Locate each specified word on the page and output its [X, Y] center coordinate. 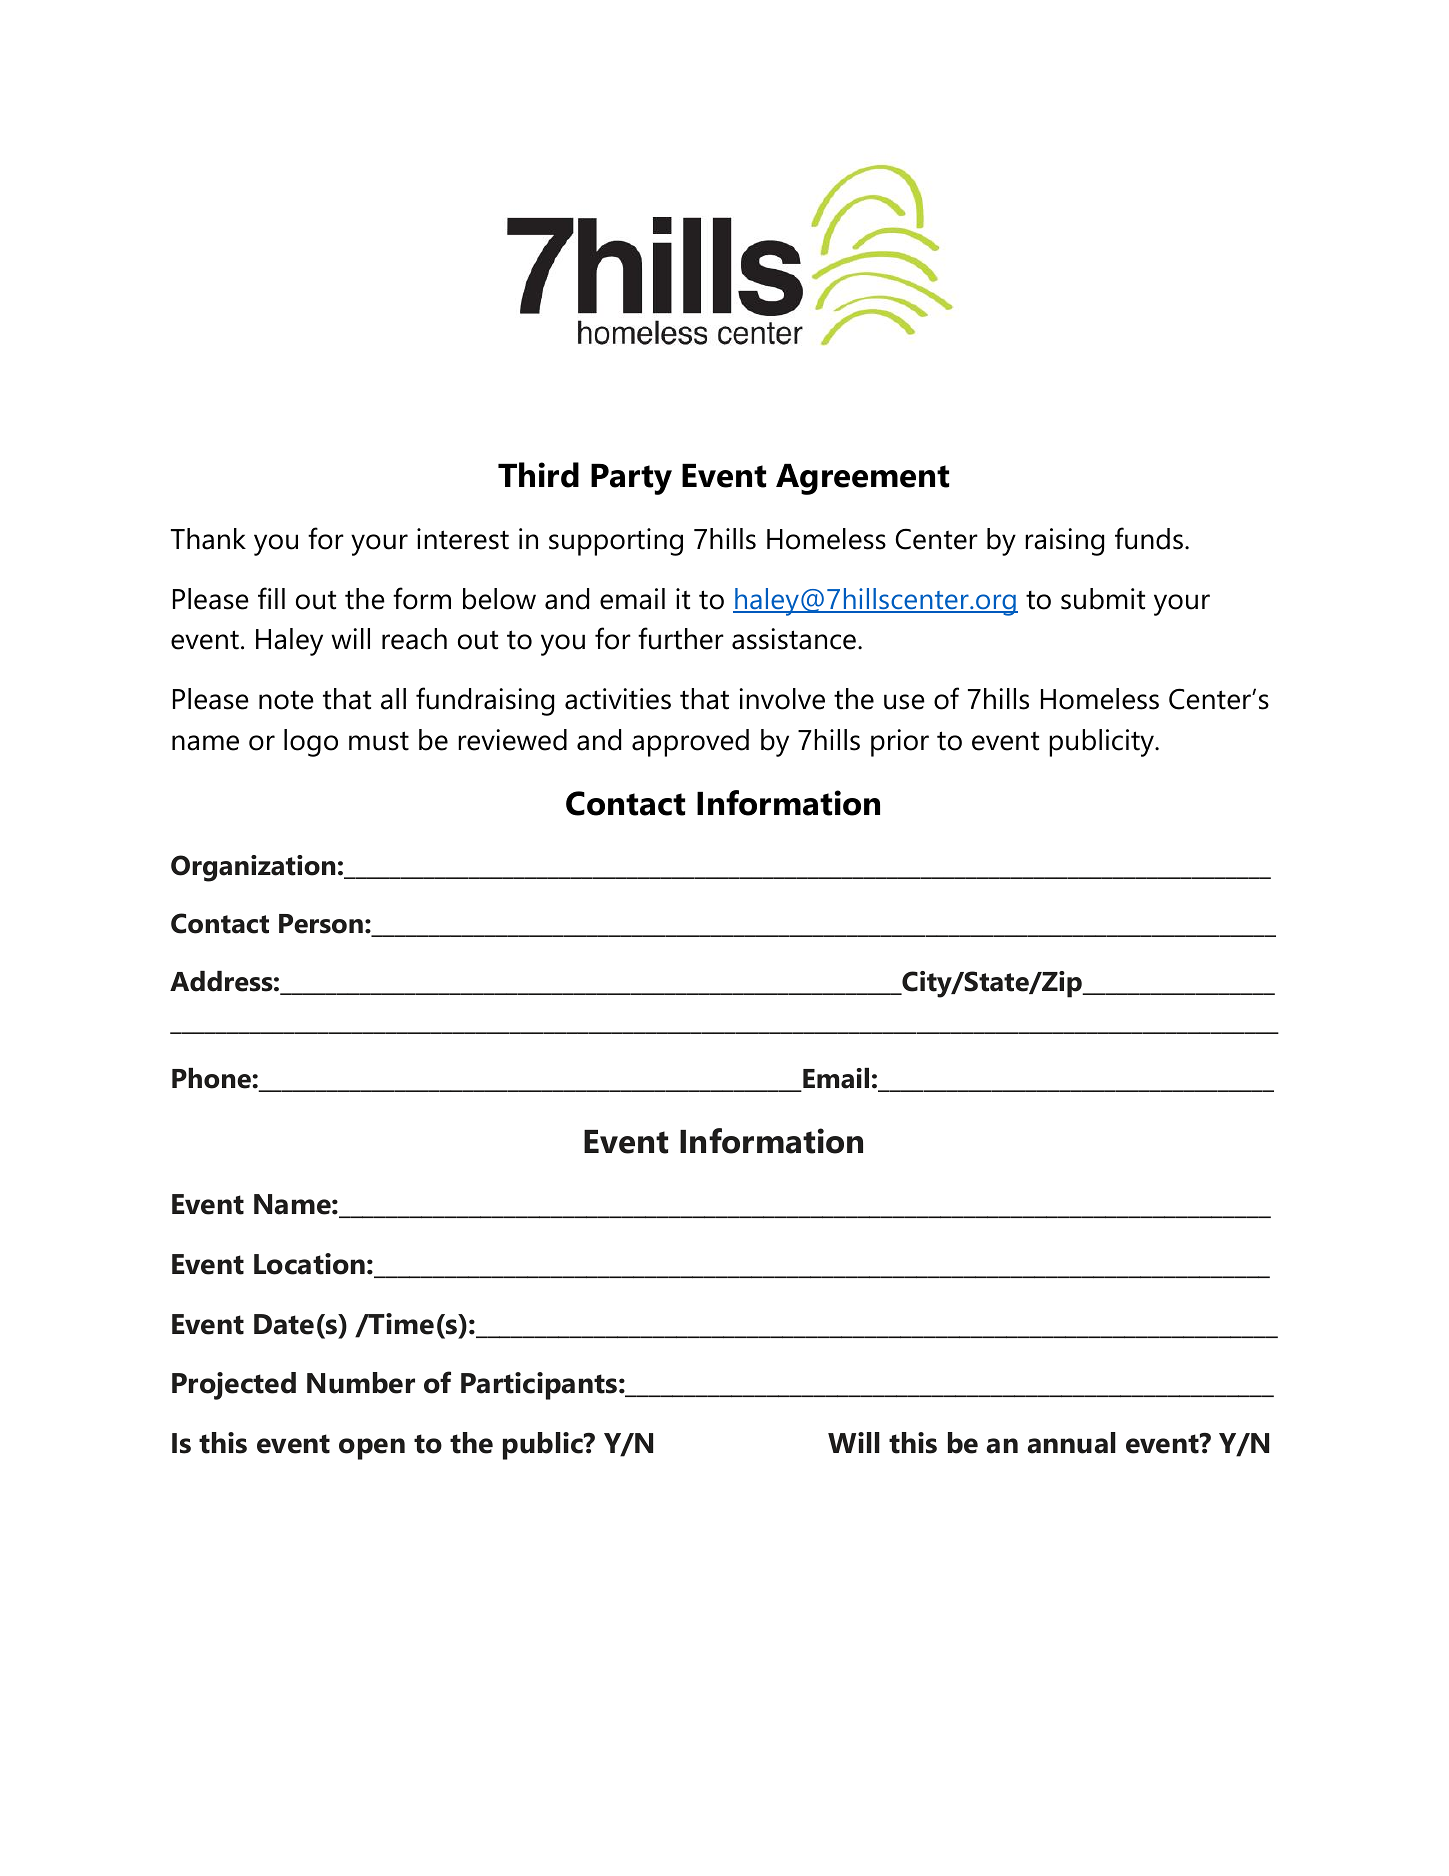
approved [690, 743]
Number [361, 1383]
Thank [208, 539]
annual [1072, 1443]
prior [900, 743]
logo [311, 743]
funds [1149, 538]
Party [631, 479]
